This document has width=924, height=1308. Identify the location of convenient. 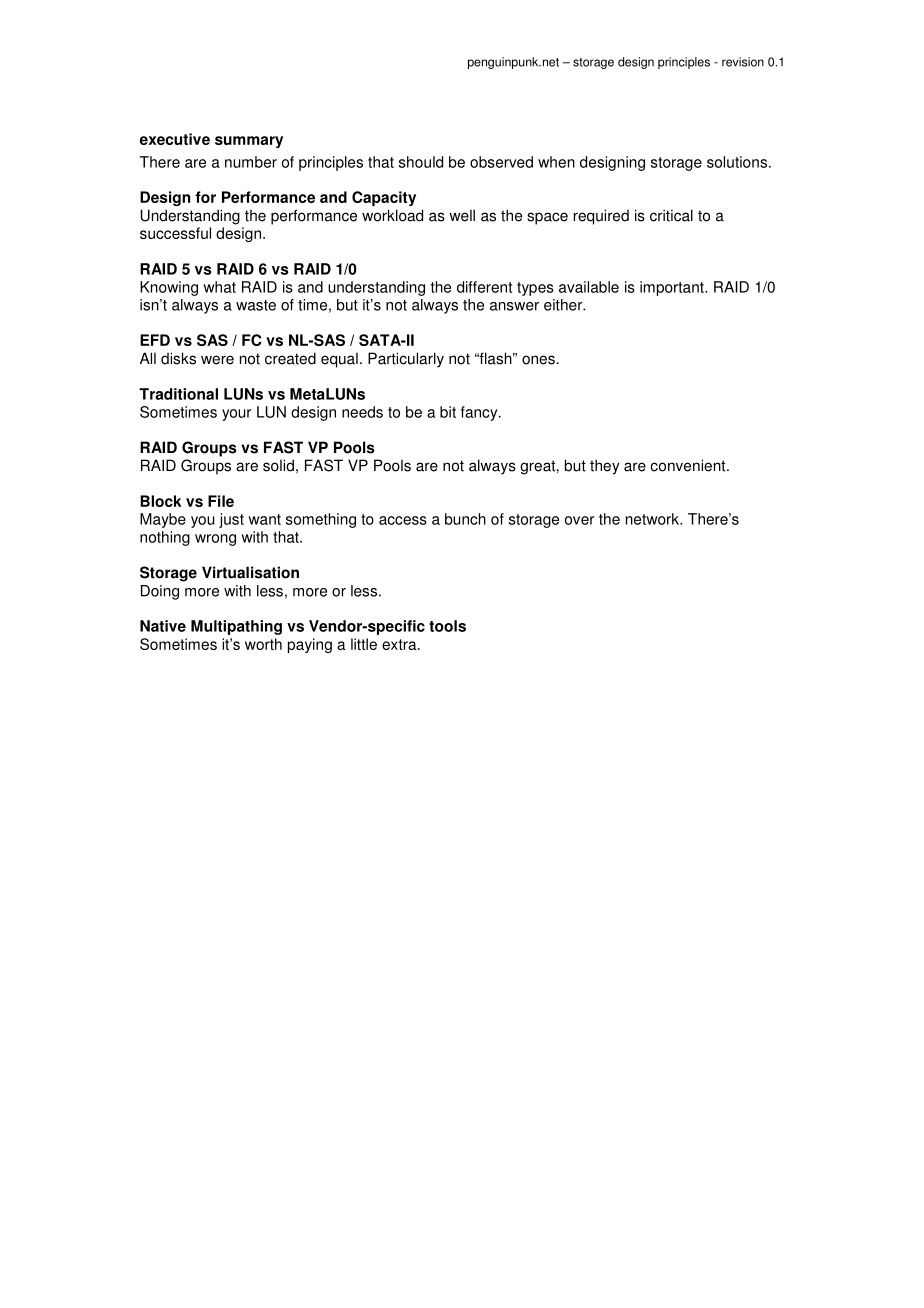
(689, 465).
